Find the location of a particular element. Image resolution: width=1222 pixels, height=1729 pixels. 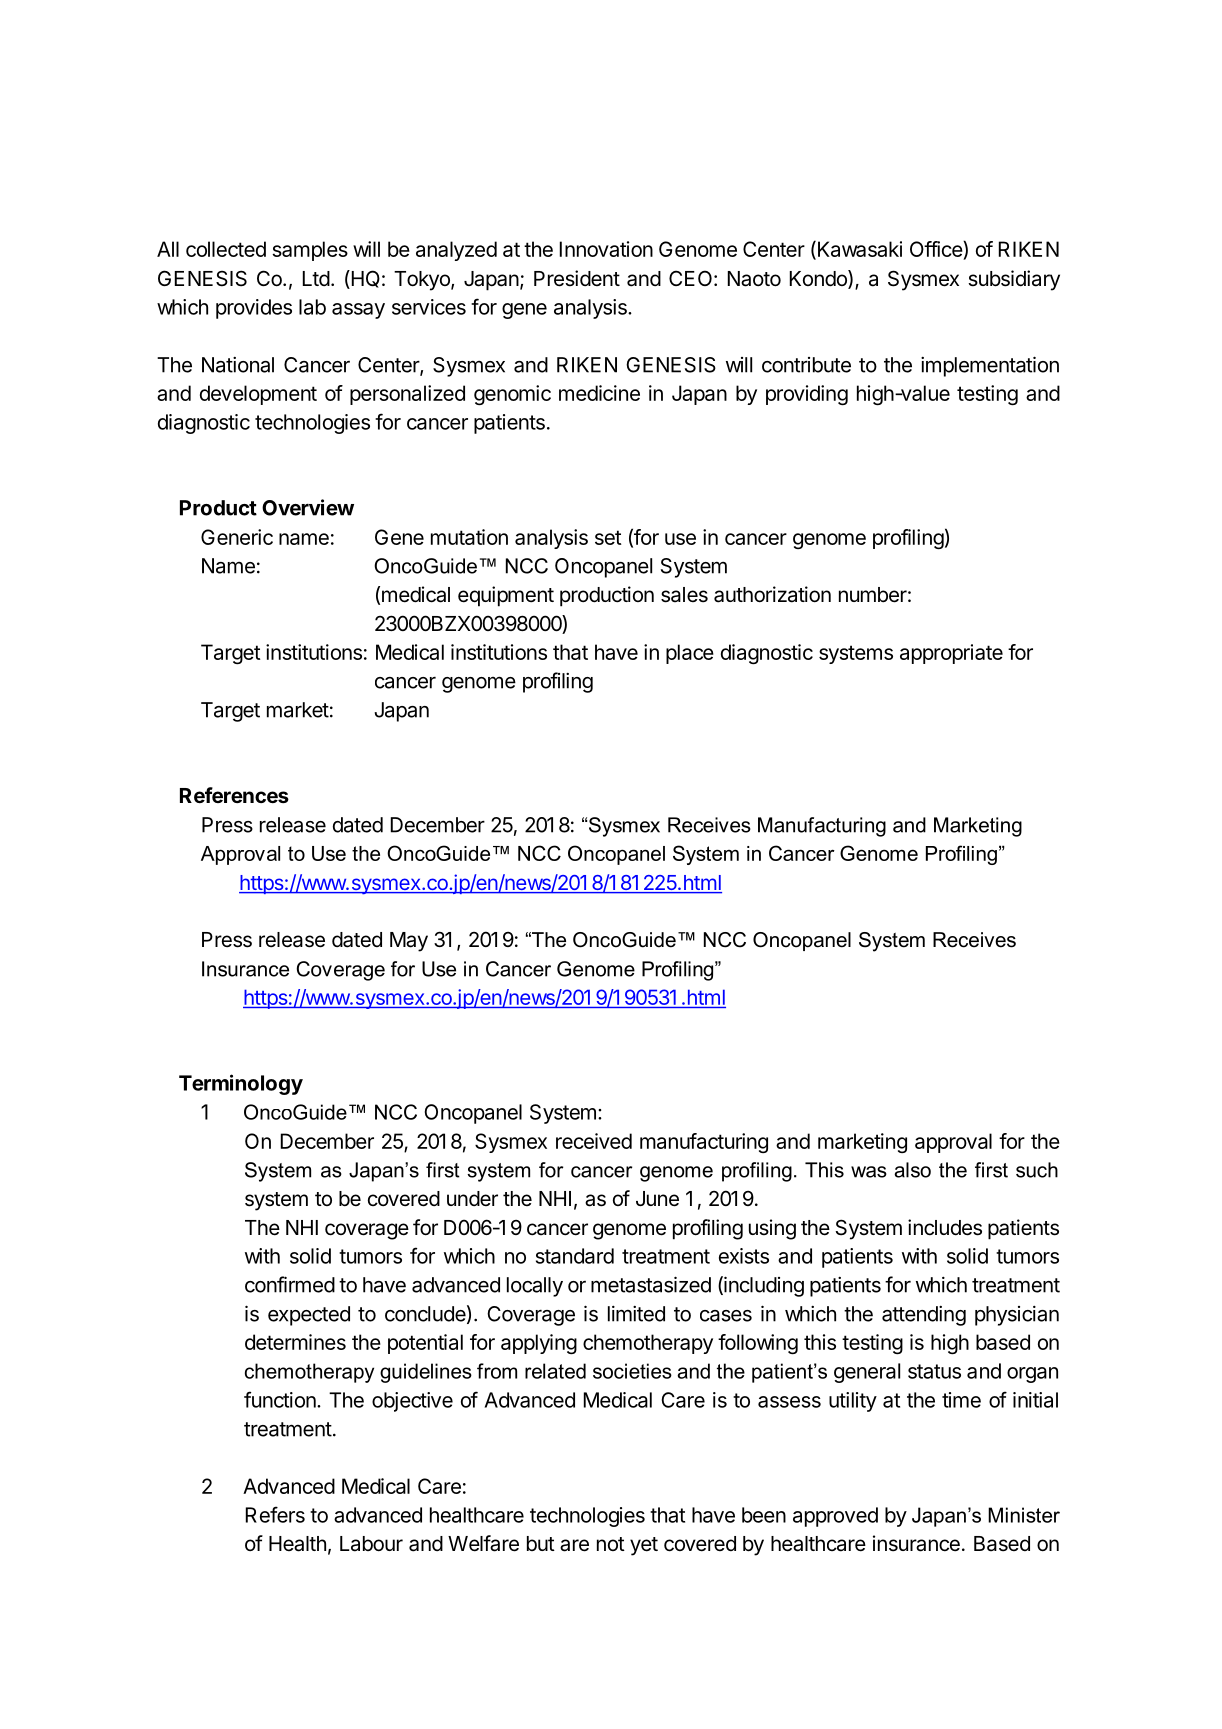

received is located at coordinates (594, 1141).
